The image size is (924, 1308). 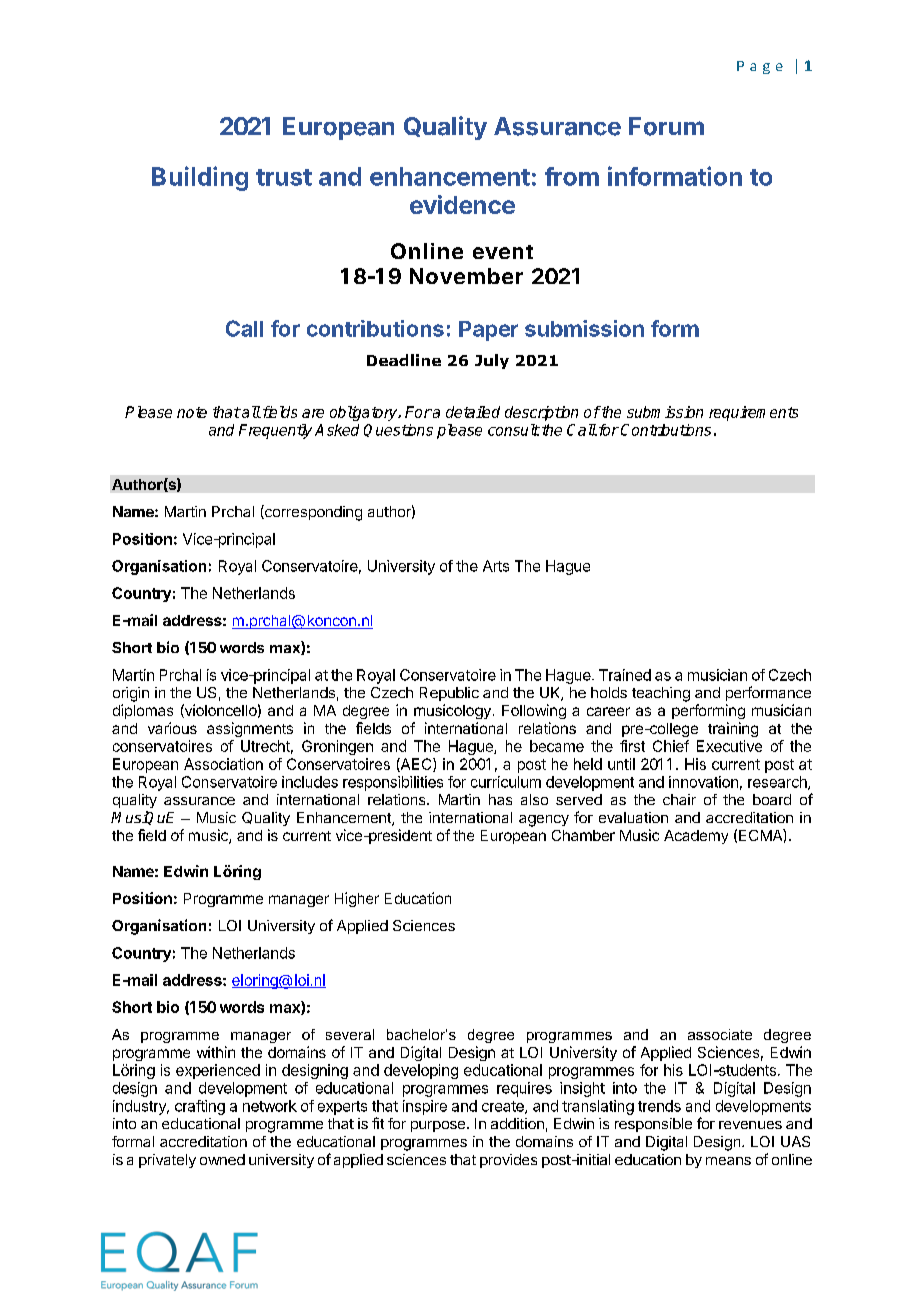 What do you see at coordinates (438, 1126) in the screenshot?
I see `purpose` at bounding box center [438, 1126].
